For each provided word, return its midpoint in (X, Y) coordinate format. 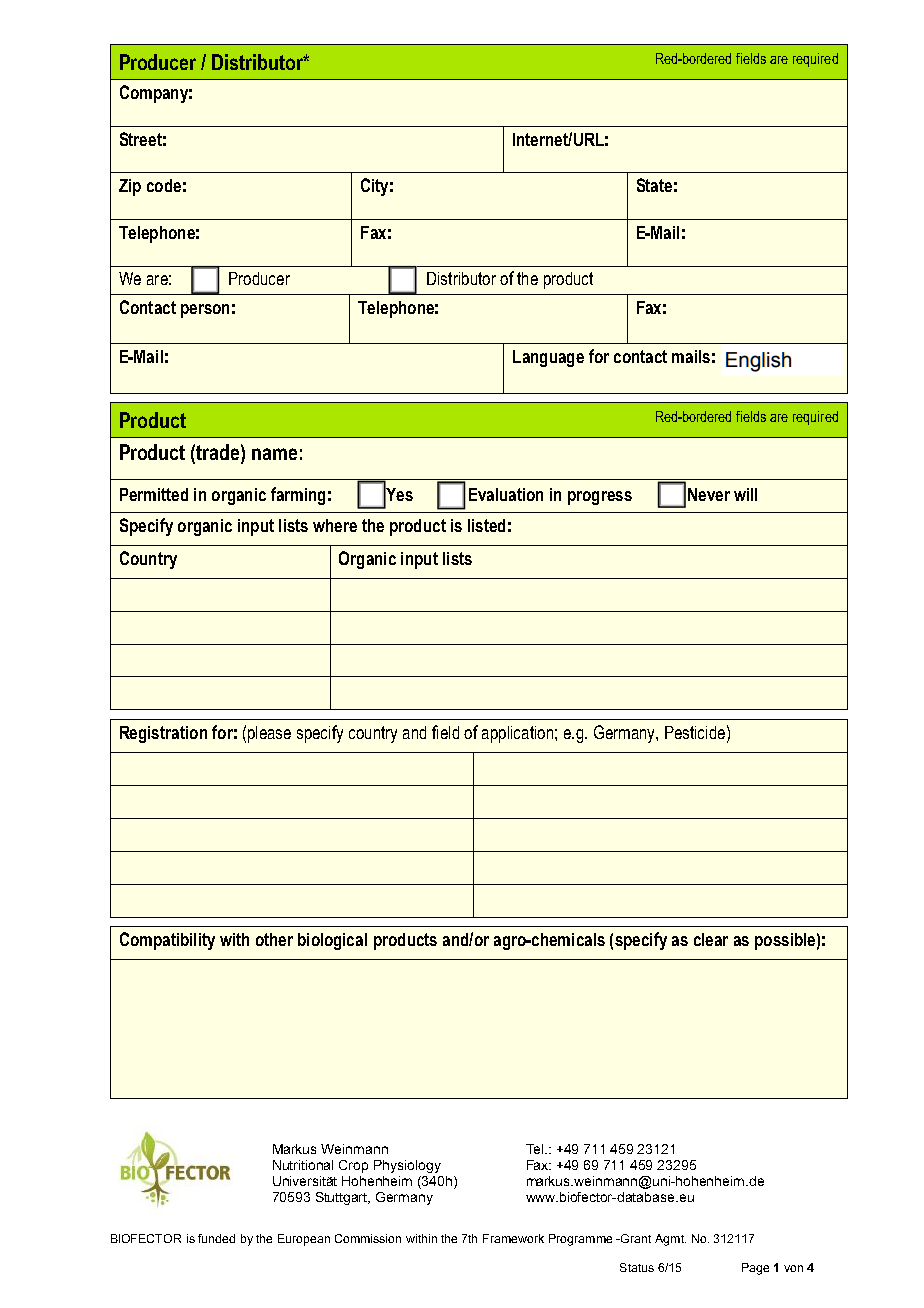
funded (216, 1238)
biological (332, 941)
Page (755, 1269)
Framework (513, 1238)
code (164, 185)
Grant (635, 1238)
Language (548, 358)
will (745, 494)
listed (486, 525)
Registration (163, 734)
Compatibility (167, 941)
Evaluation (506, 494)
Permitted (154, 494)
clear (711, 939)
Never (709, 494)
